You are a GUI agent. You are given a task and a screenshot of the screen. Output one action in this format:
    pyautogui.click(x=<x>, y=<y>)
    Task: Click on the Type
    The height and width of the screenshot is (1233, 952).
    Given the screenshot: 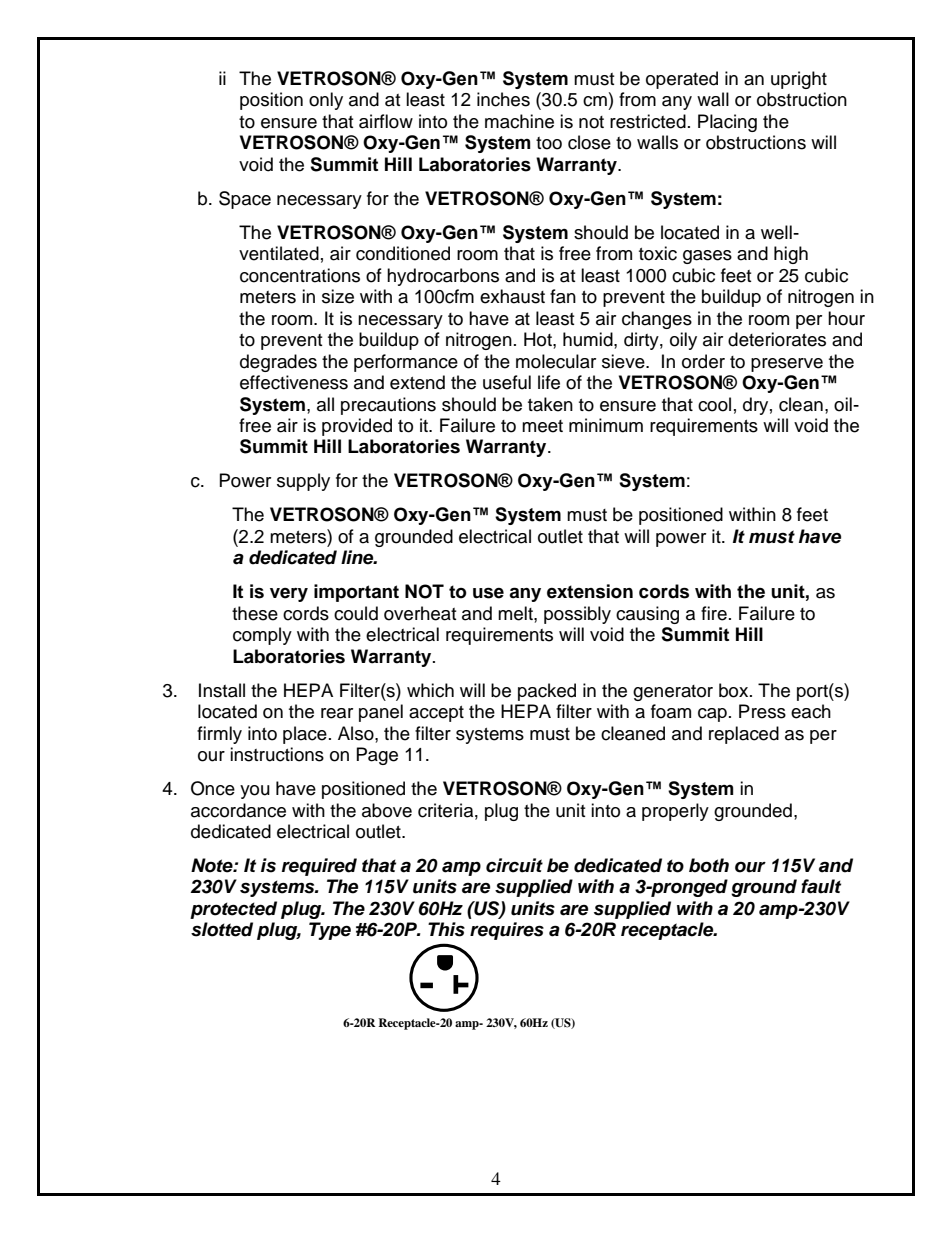 What is the action you would take?
    pyautogui.click(x=330, y=931)
